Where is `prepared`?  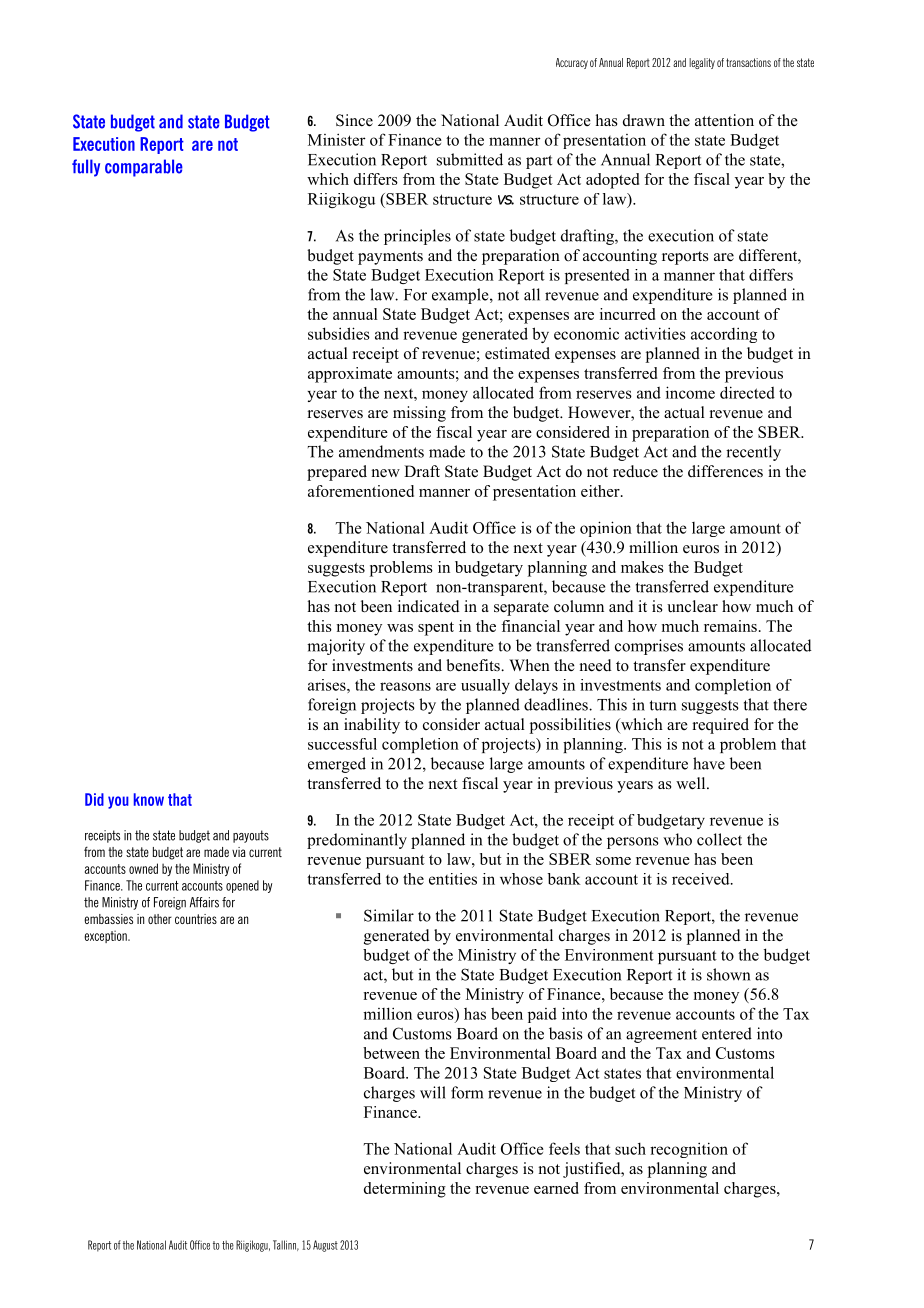 prepared is located at coordinates (337, 473).
